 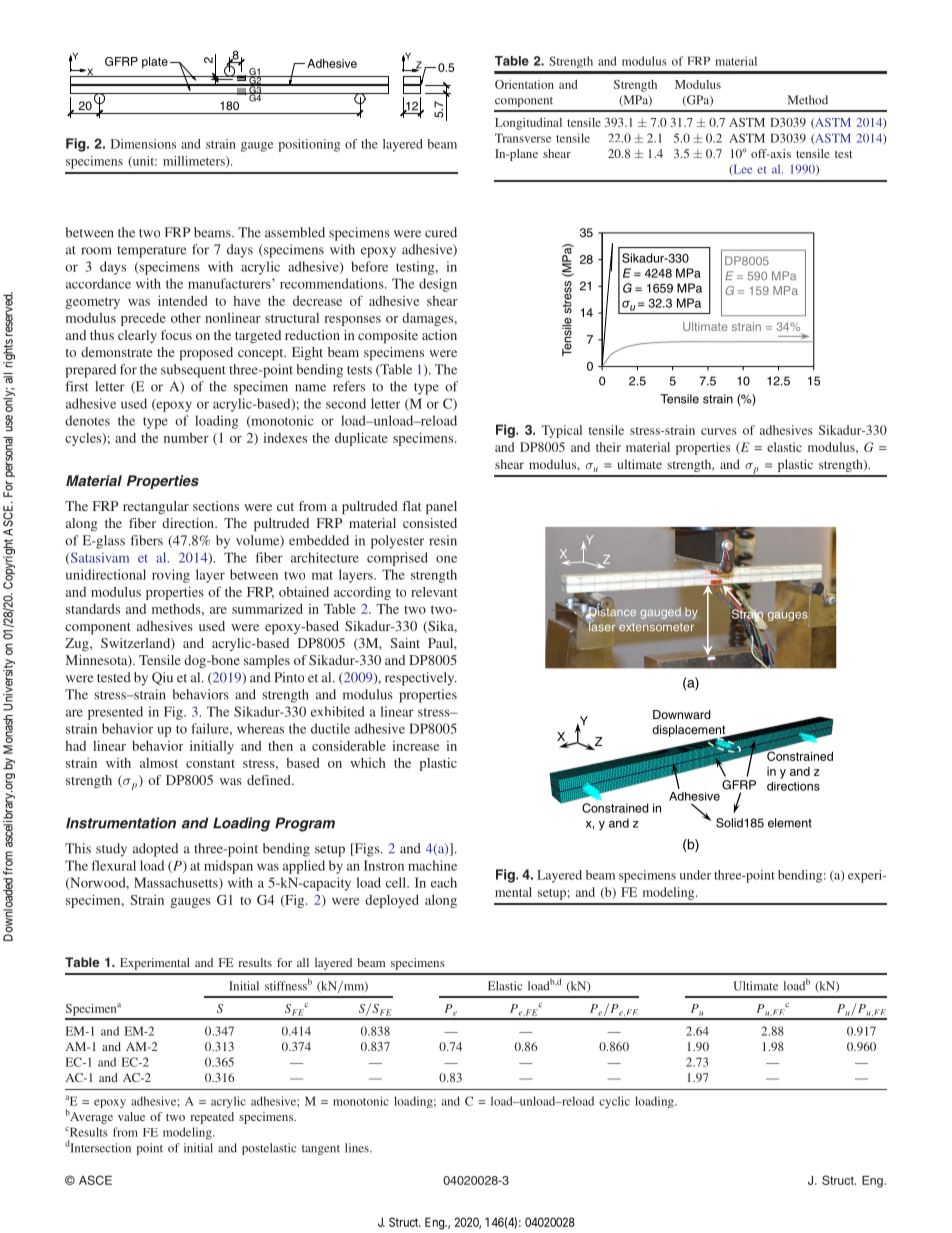 I want to click on Qiu, so click(x=162, y=678).
